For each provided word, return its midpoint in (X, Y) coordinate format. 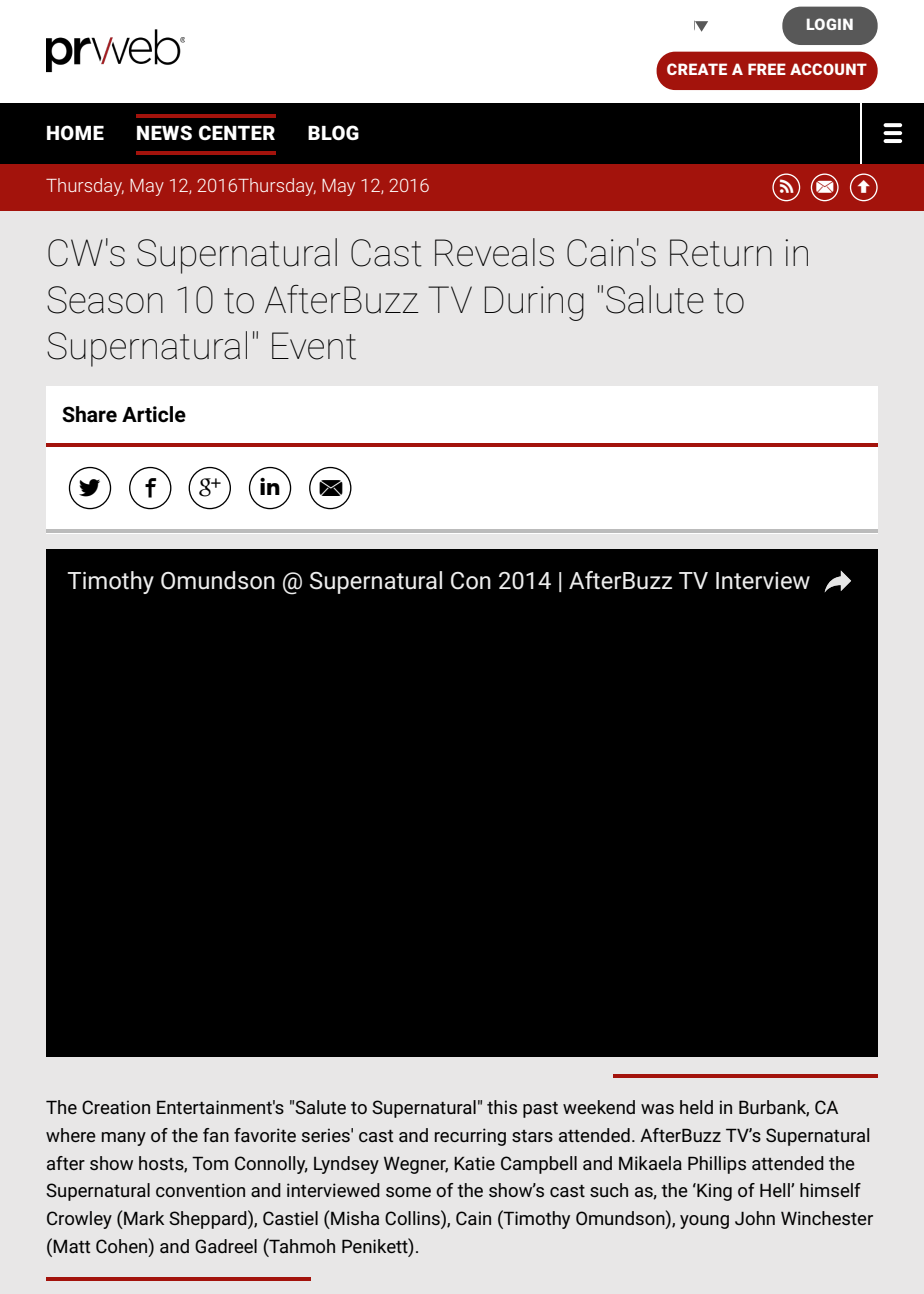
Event (314, 346)
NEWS (164, 132)
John (755, 1218)
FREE (767, 69)
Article (154, 414)
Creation (116, 1107)
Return (721, 253)
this (502, 1107)
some (408, 1192)
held (696, 1107)
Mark (144, 1218)
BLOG (333, 133)
